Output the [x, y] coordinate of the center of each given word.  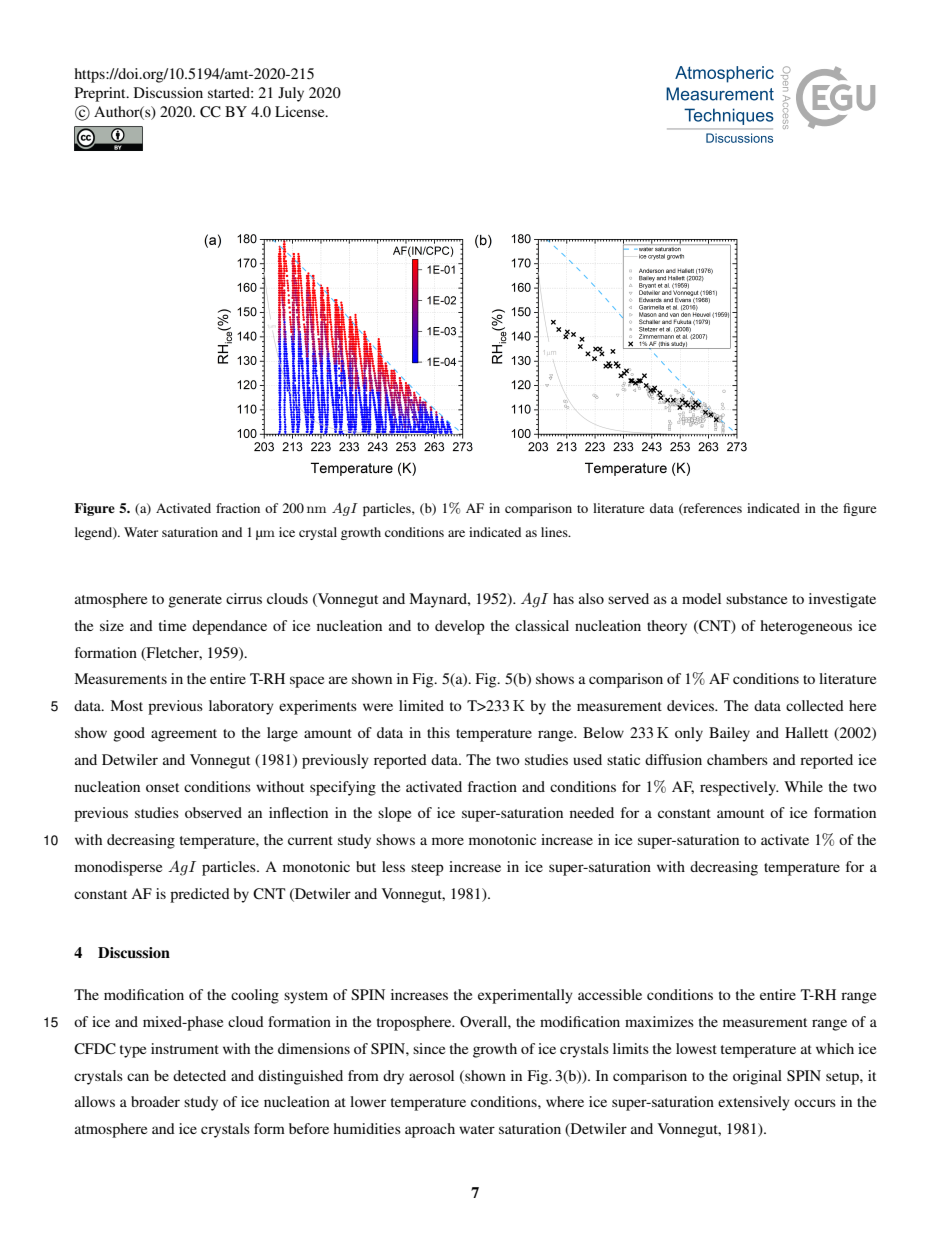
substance [756, 598]
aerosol [431, 1075]
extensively [754, 1103]
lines [555, 532]
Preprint [101, 94]
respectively [739, 788]
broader [155, 1101]
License [301, 111]
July [291, 94]
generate [195, 601]
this [438, 732]
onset [162, 787]
